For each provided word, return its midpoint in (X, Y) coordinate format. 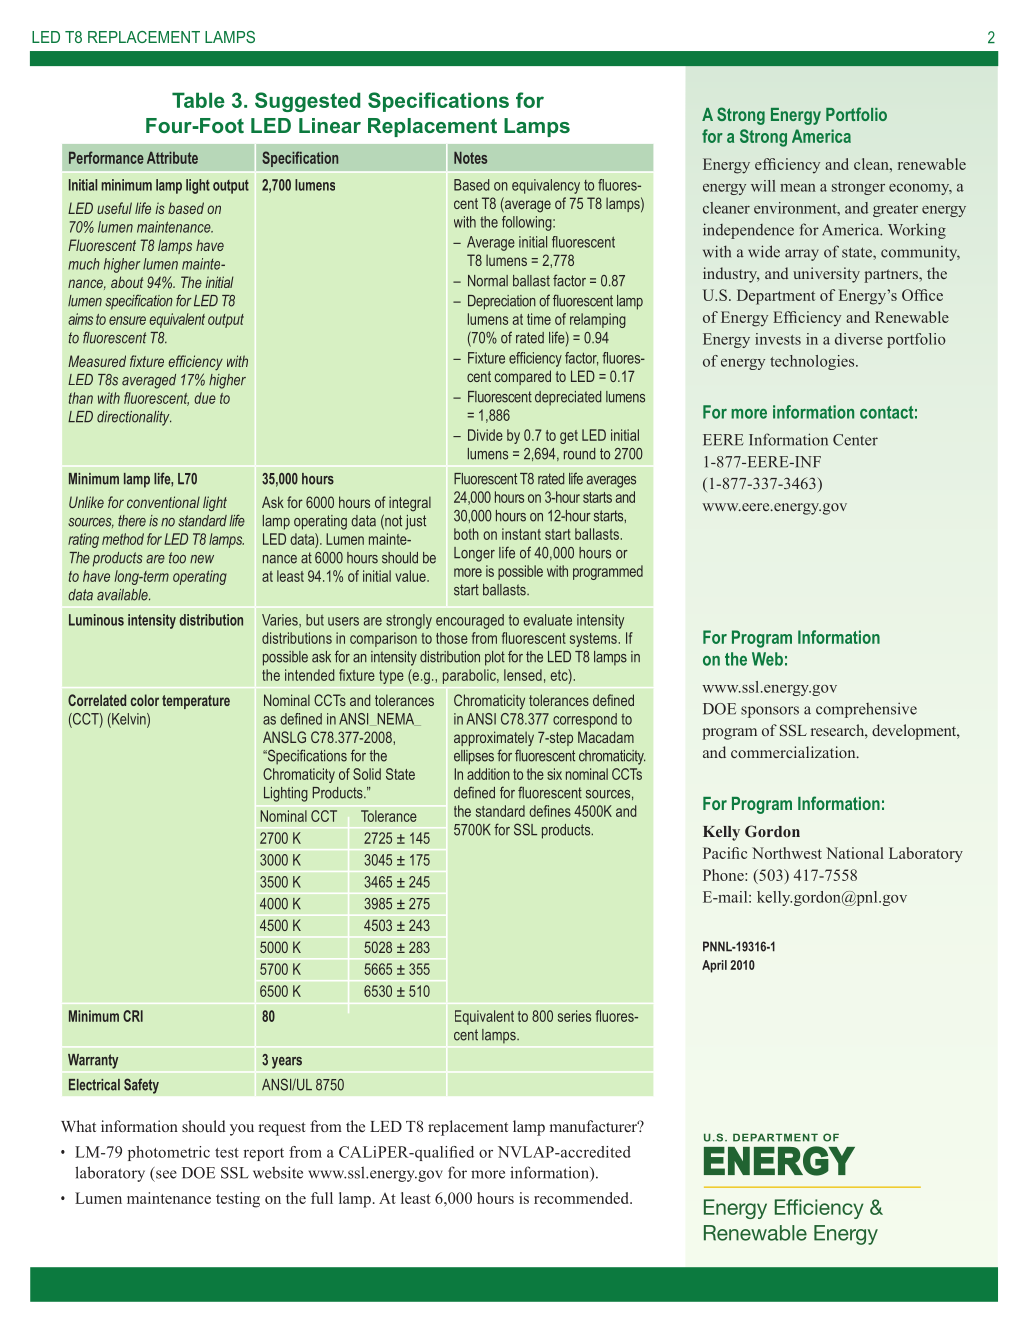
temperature (196, 702)
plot (495, 658)
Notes (470, 158)
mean (798, 188)
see (166, 1174)
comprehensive (866, 710)
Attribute (172, 158)
